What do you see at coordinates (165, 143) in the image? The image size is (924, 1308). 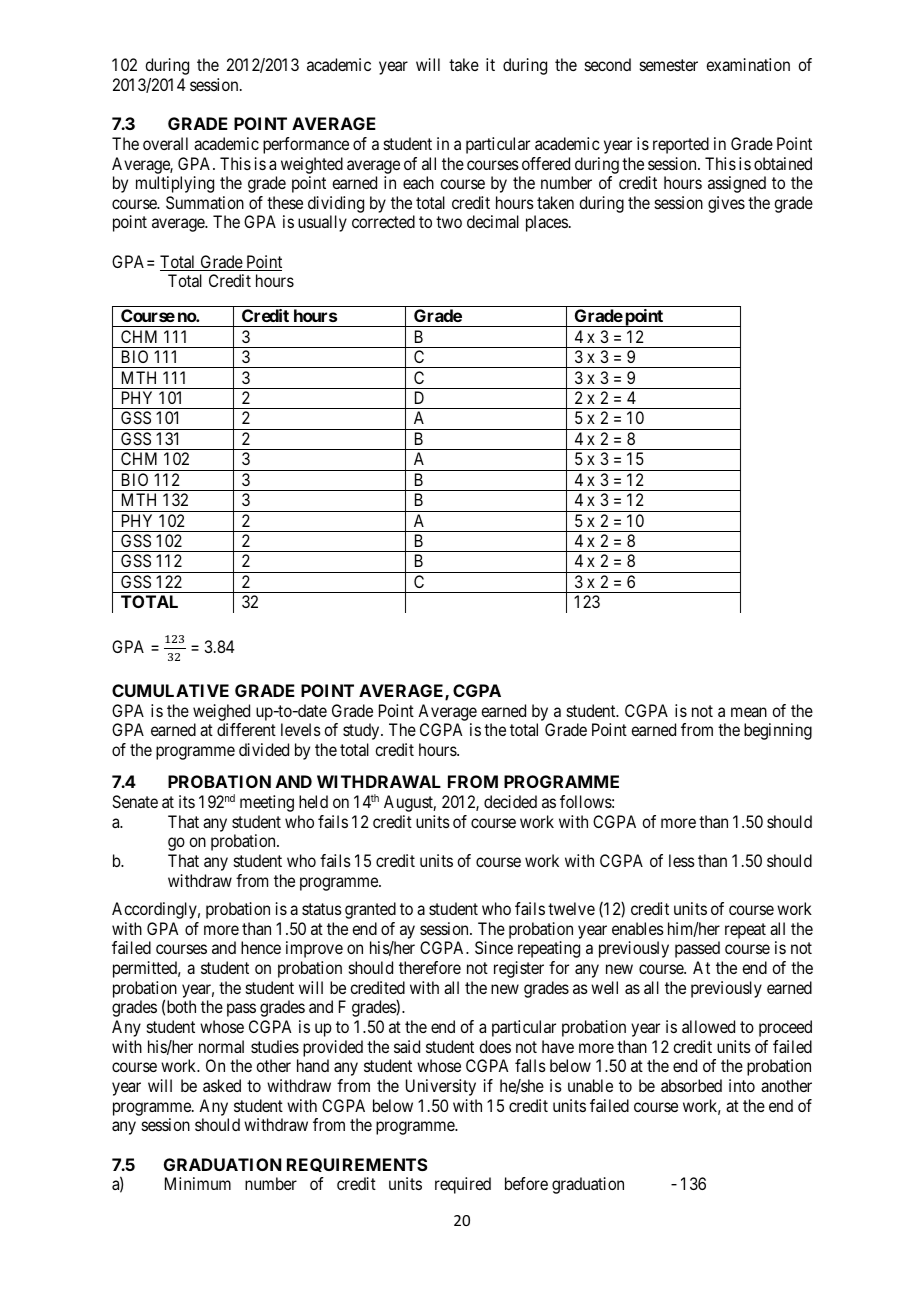 I see `overall` at bounding box center [165, 143].
